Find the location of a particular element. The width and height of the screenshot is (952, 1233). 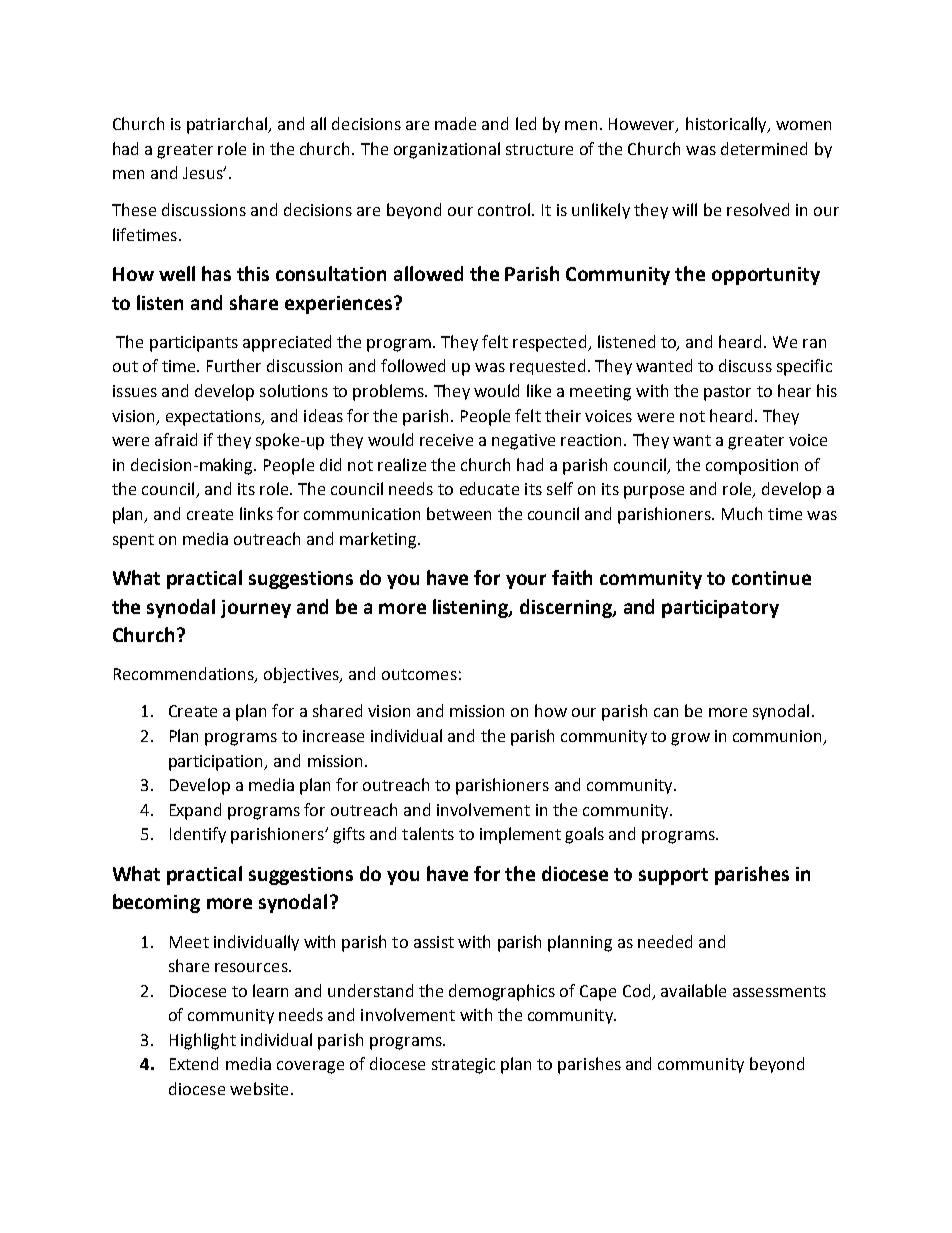

Extend is located at coordinates (194, 1063).
